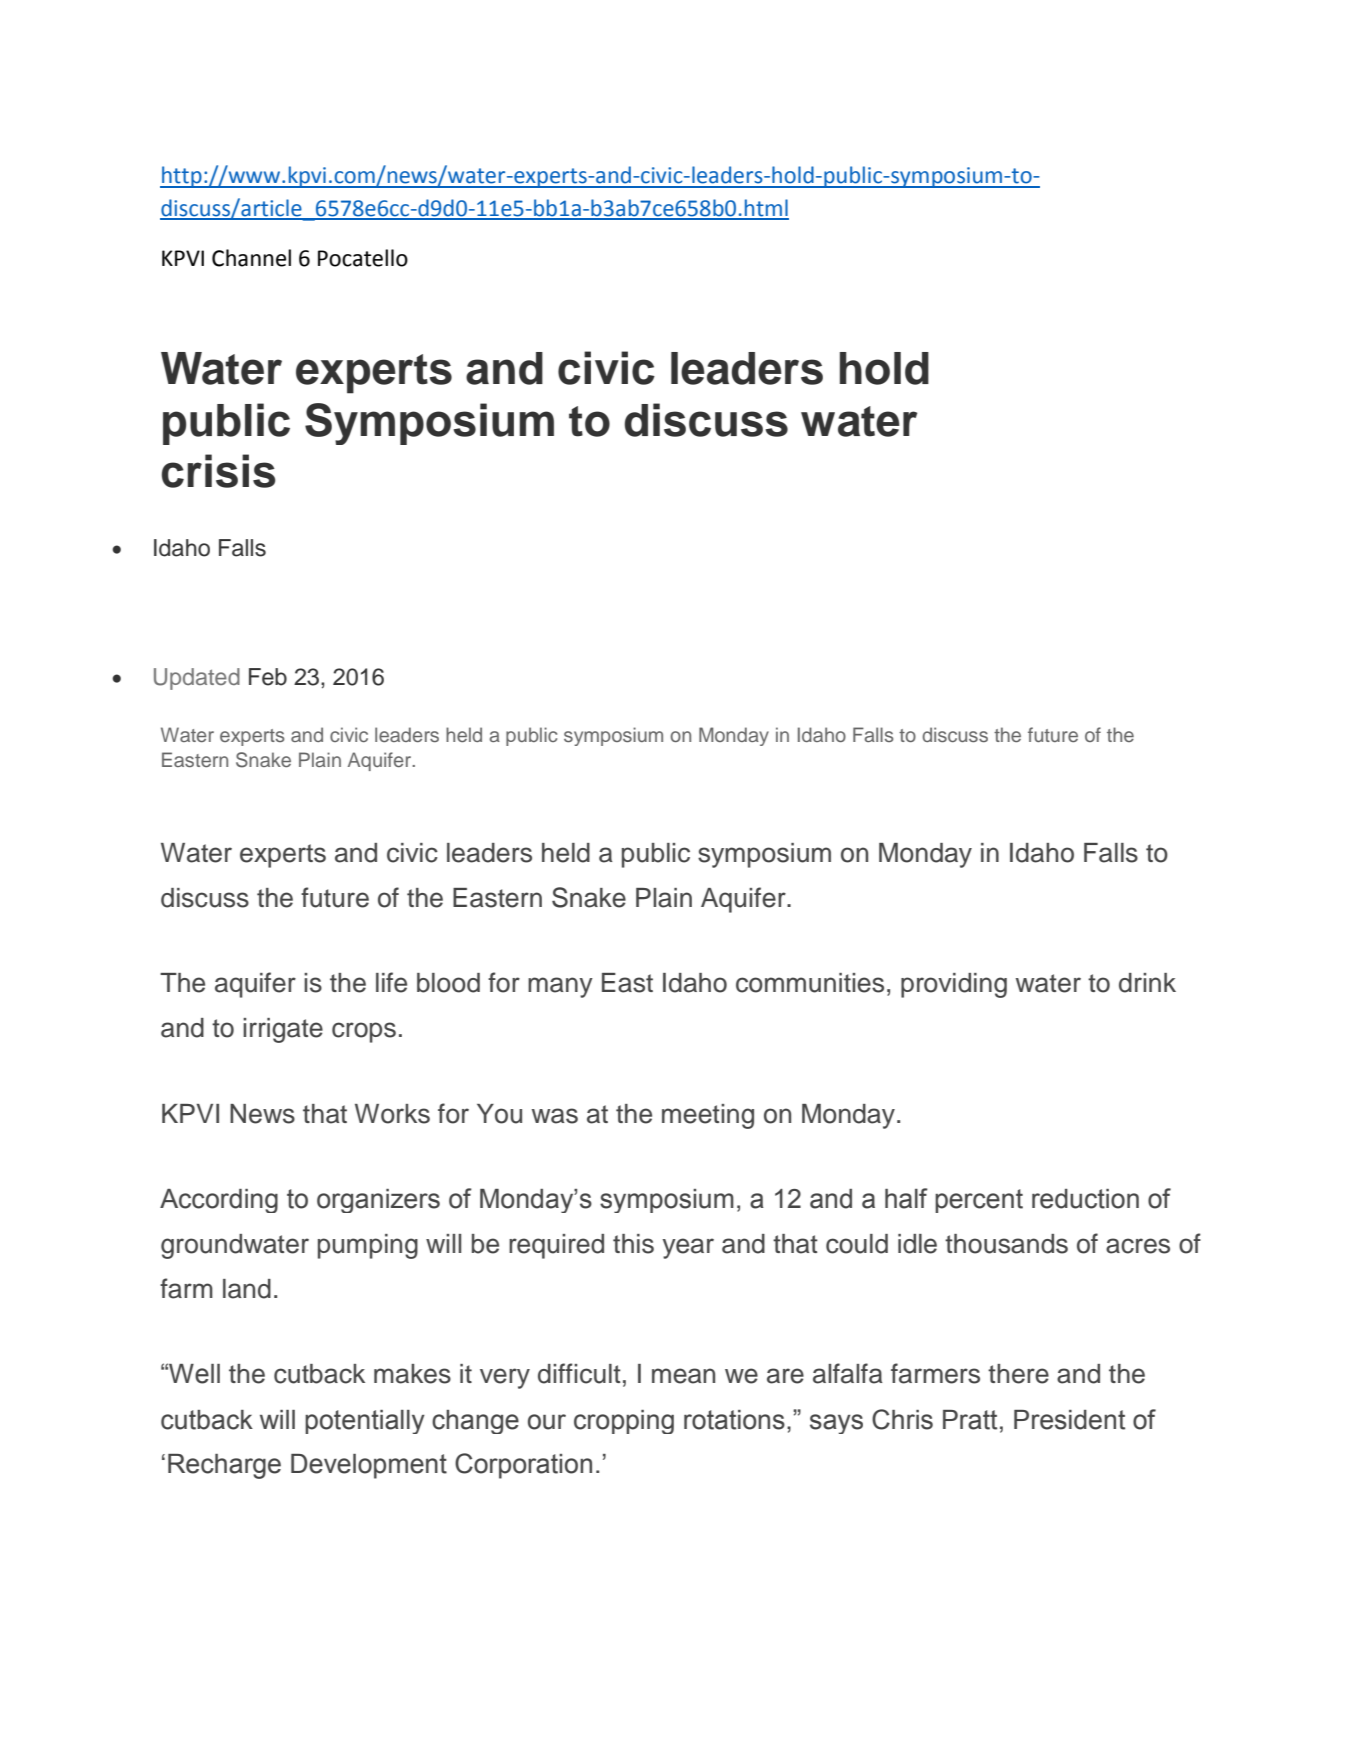 The image size is (1363, 1764). What do you see at coordinates (1085, 1199) in the screenshot?
I see `reduction` at bounding box center [1085, 1199].
